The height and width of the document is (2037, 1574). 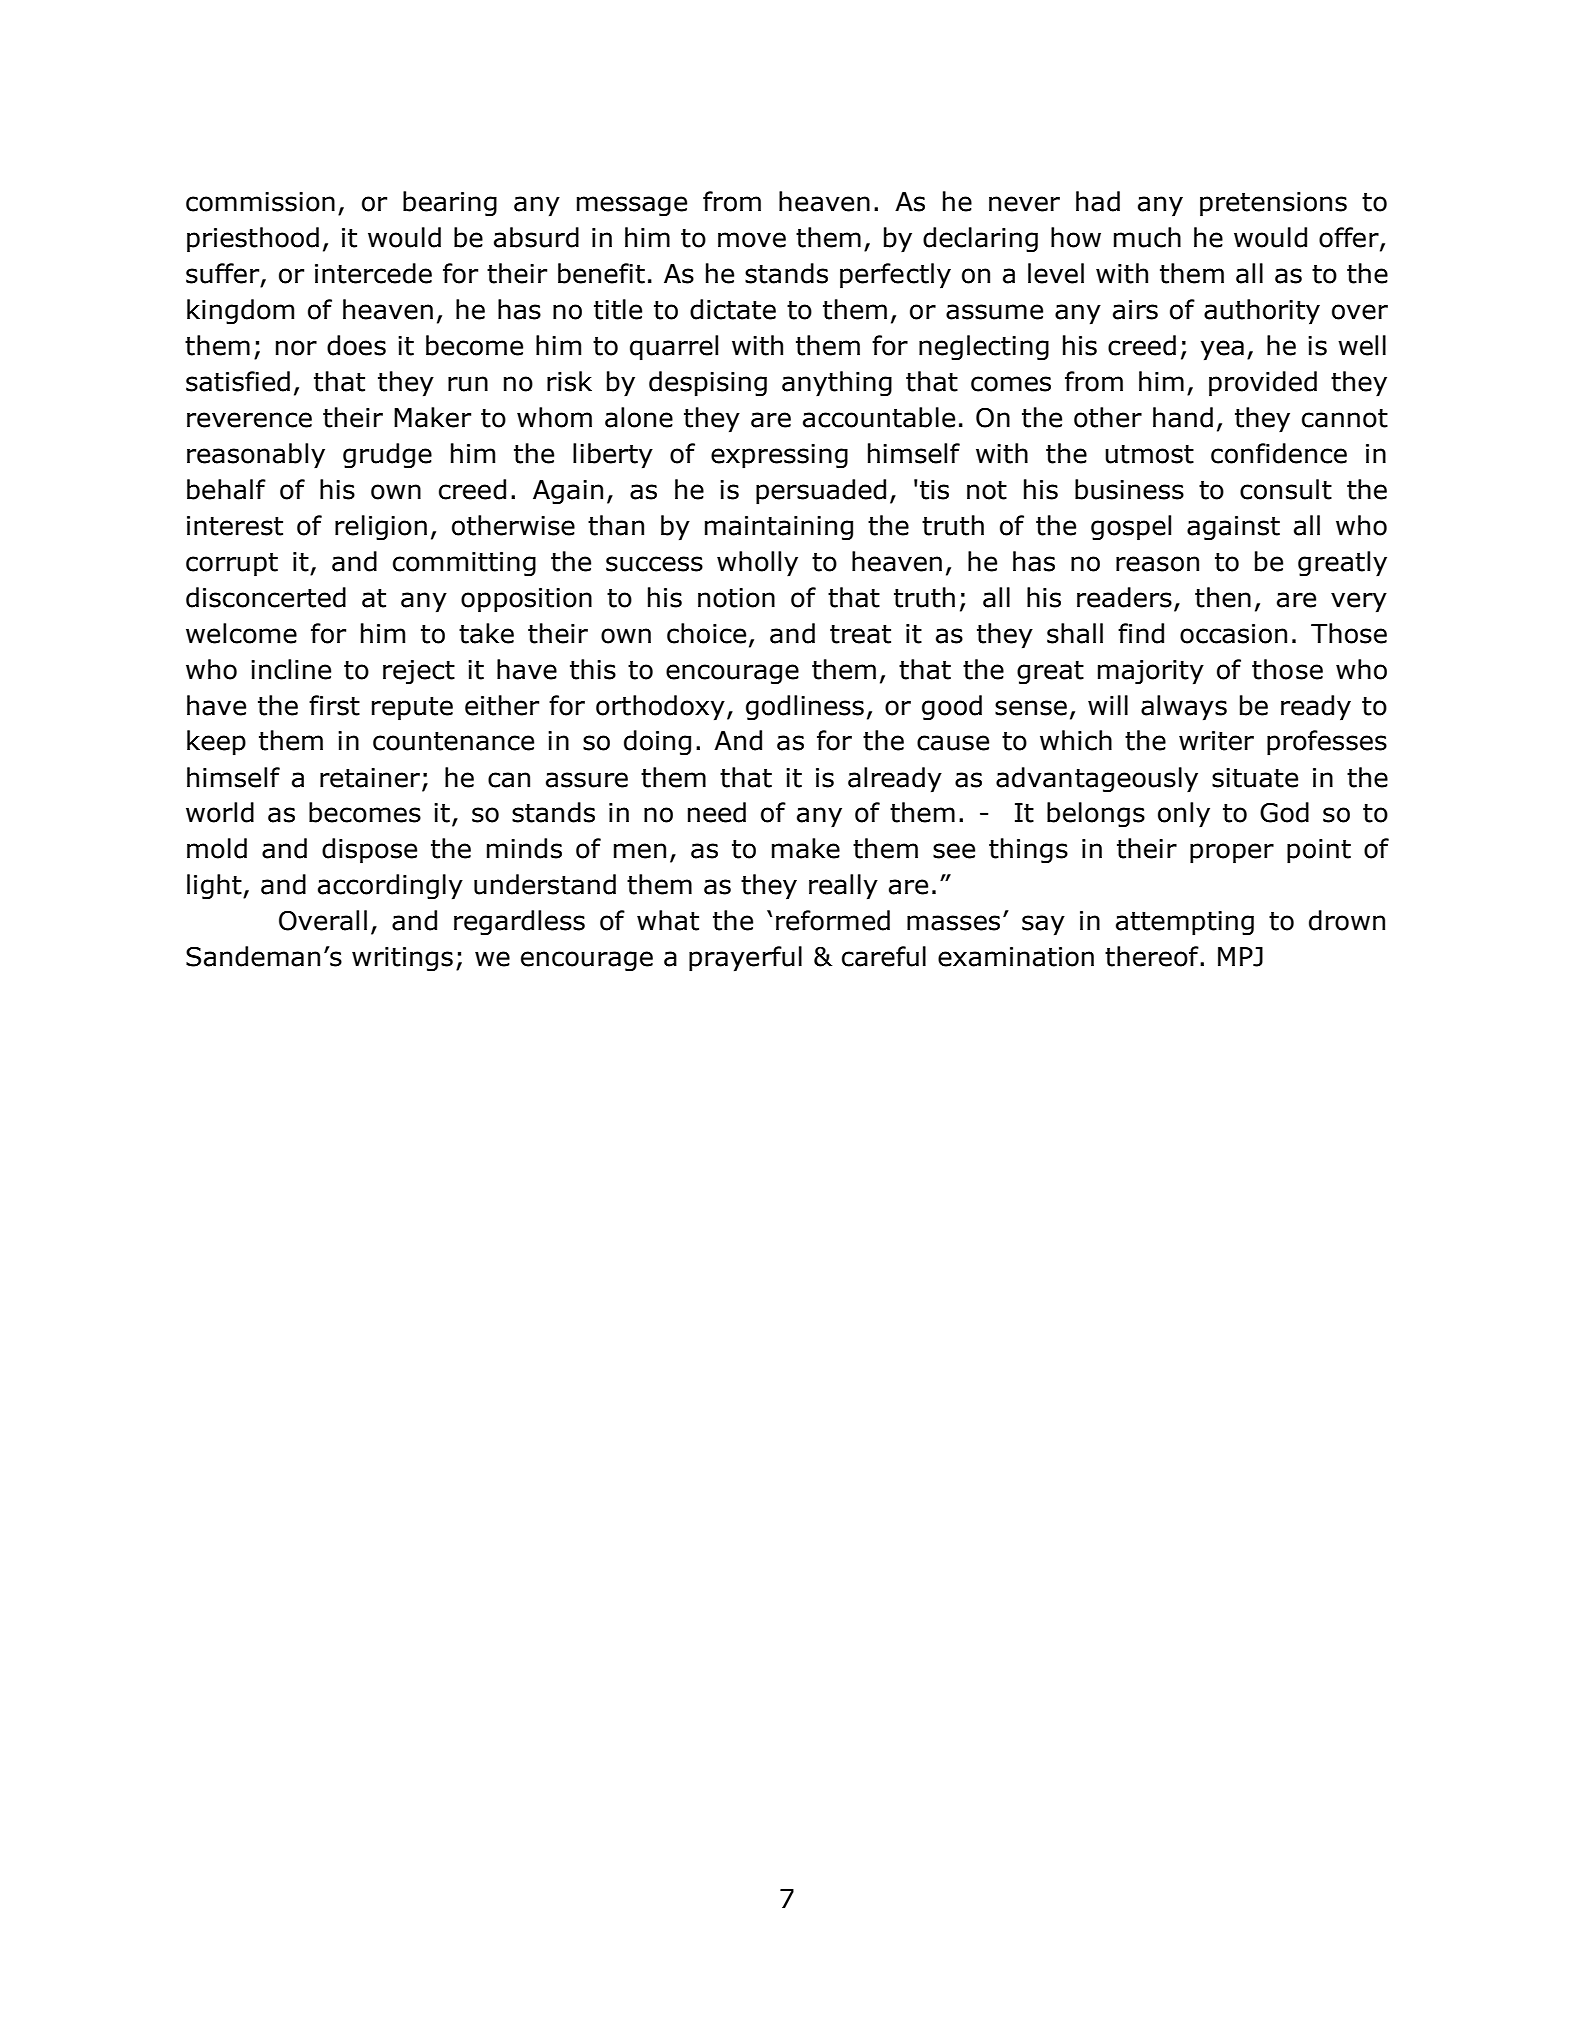 What do you see at coordinates (370, 778) in the document?
I see `retainer` at bounding box center [370, 778].
